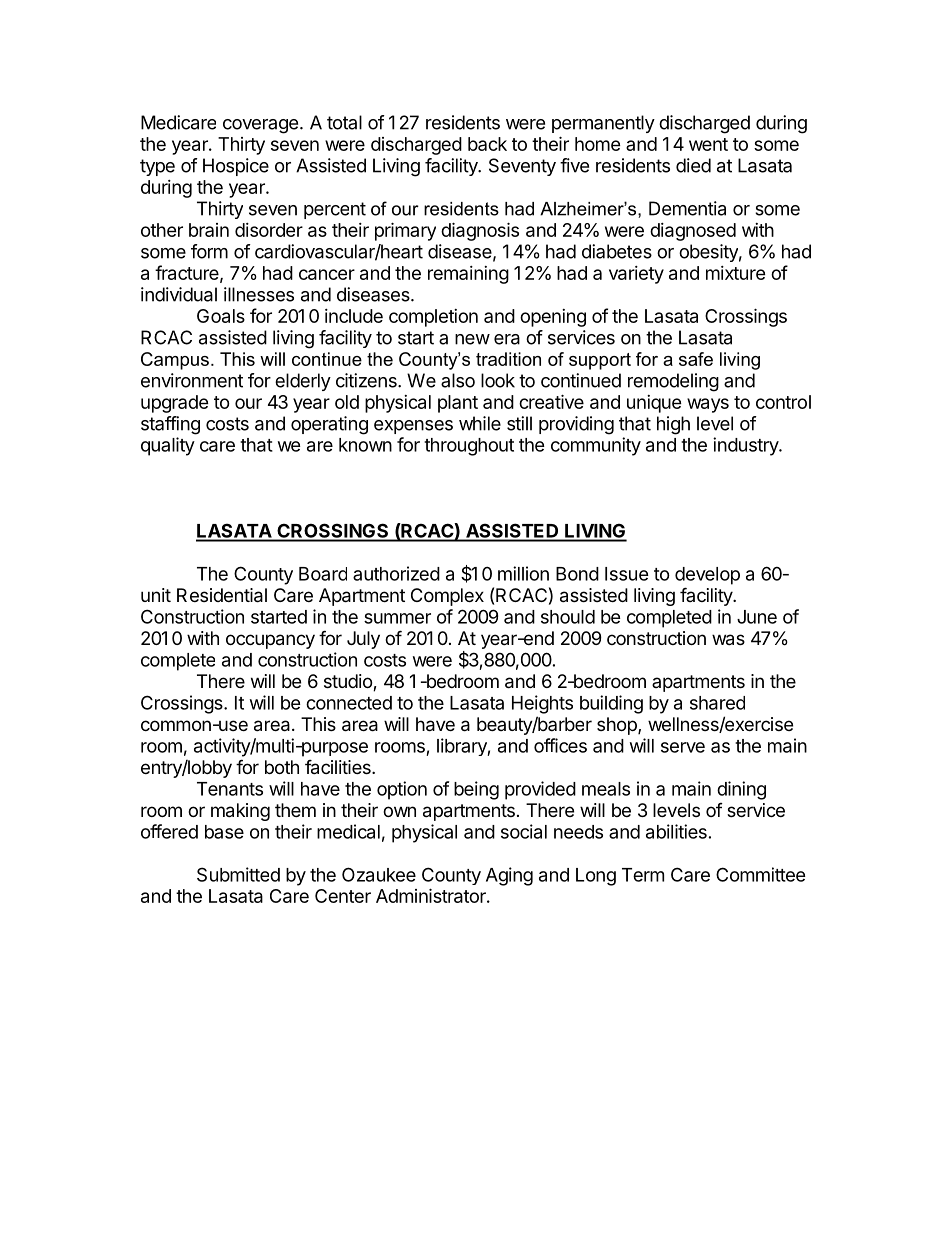  I want to click on shared, so click(717, 703).
